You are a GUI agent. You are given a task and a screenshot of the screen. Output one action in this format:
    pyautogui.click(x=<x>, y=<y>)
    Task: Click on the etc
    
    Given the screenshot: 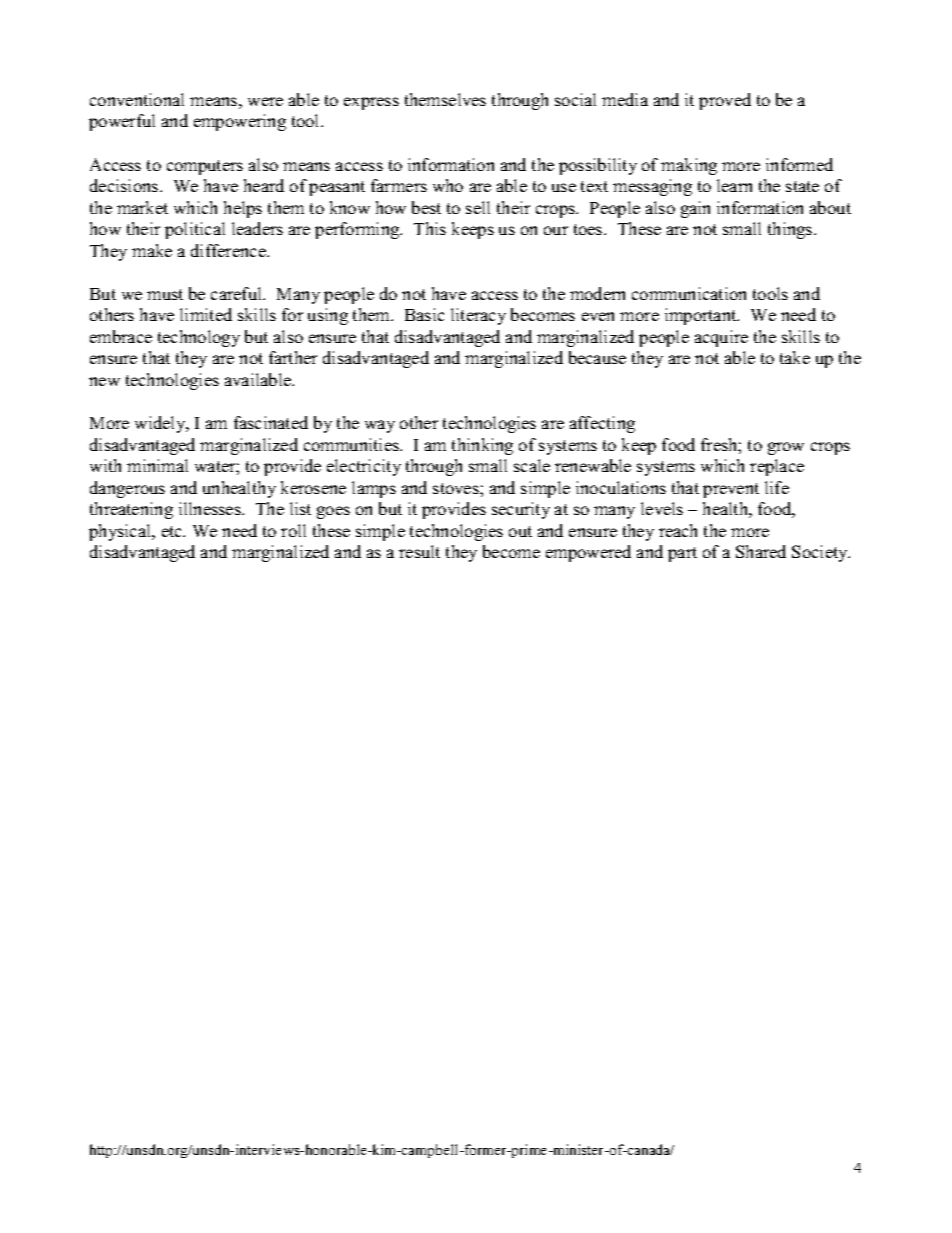 What is the action you would take?
    pyautogui.click(x=173, y=531)
